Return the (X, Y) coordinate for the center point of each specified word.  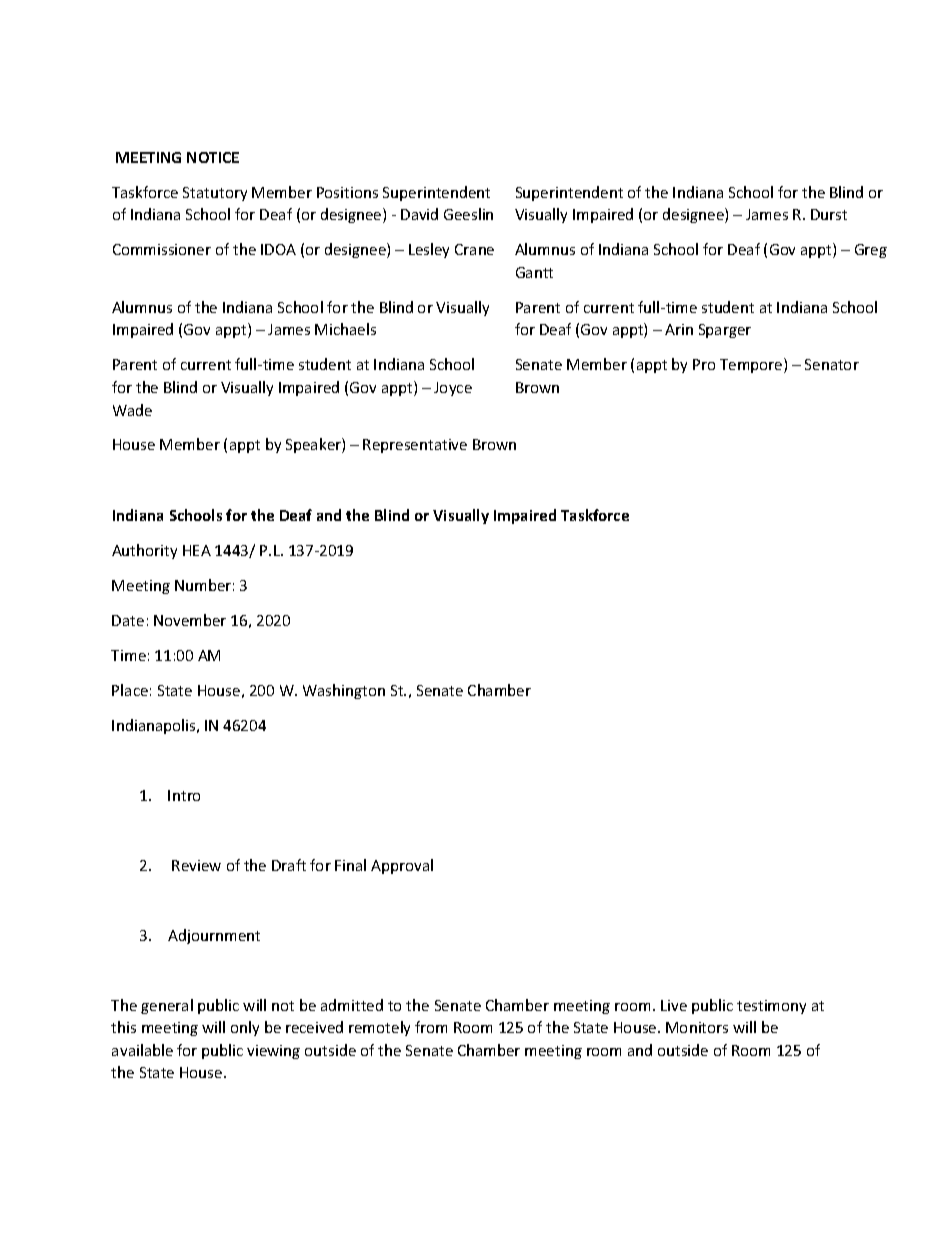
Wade (132, 410)
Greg (871, 251)
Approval (402, 866)
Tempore (752, 365)
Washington (344, 691)
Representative (415, 446)
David (419, 214)
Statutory (215, 194)
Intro (184, 795)
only (245, 1028)
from (431, 1027)
